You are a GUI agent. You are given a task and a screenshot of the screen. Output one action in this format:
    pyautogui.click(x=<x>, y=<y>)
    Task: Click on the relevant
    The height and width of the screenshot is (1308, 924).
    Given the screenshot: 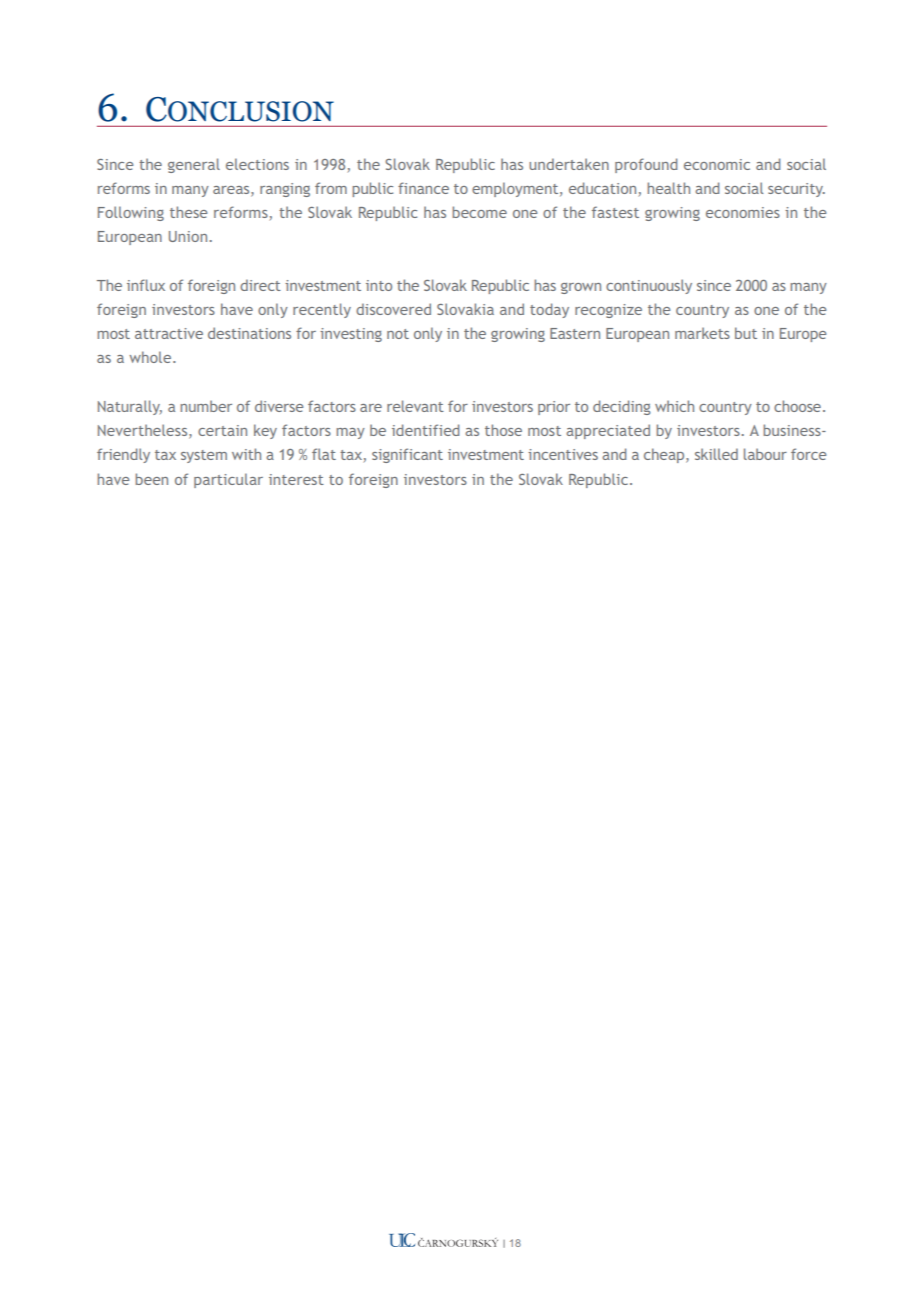 What is the action you would take?
    pyautogui.click(x=415, y=406)
